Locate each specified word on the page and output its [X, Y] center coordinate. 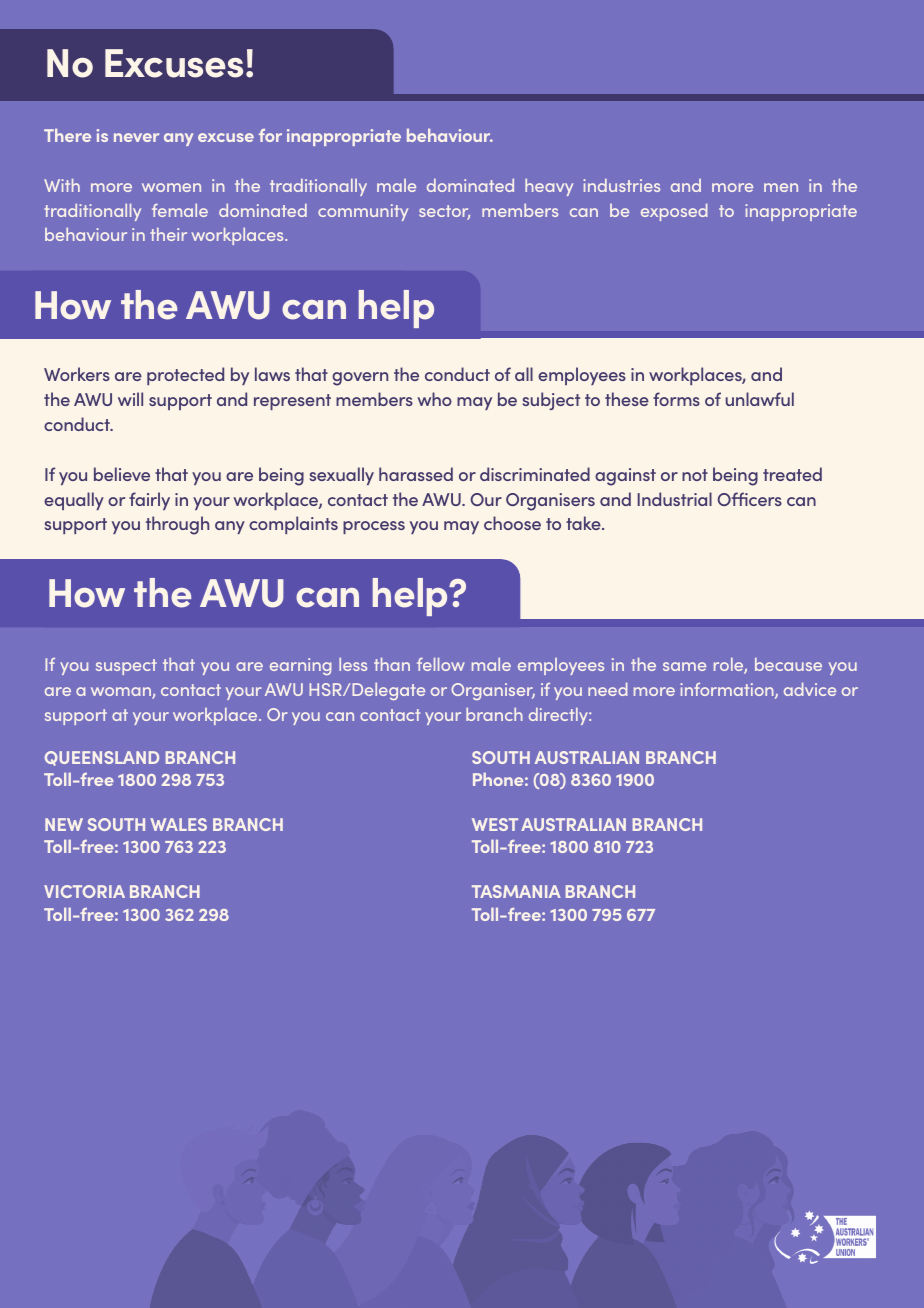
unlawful [760, 399]
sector [444, 212]
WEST [495, 824]
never [136, 137]
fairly [149, 501]
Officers [749, 499]
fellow [441, 664]
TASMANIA [516, 891]
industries [621, 185]
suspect [126, 667]
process [374, 527]
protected [185, 376]
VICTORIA [84, 891]
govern [360, 379]
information [728, 691]
